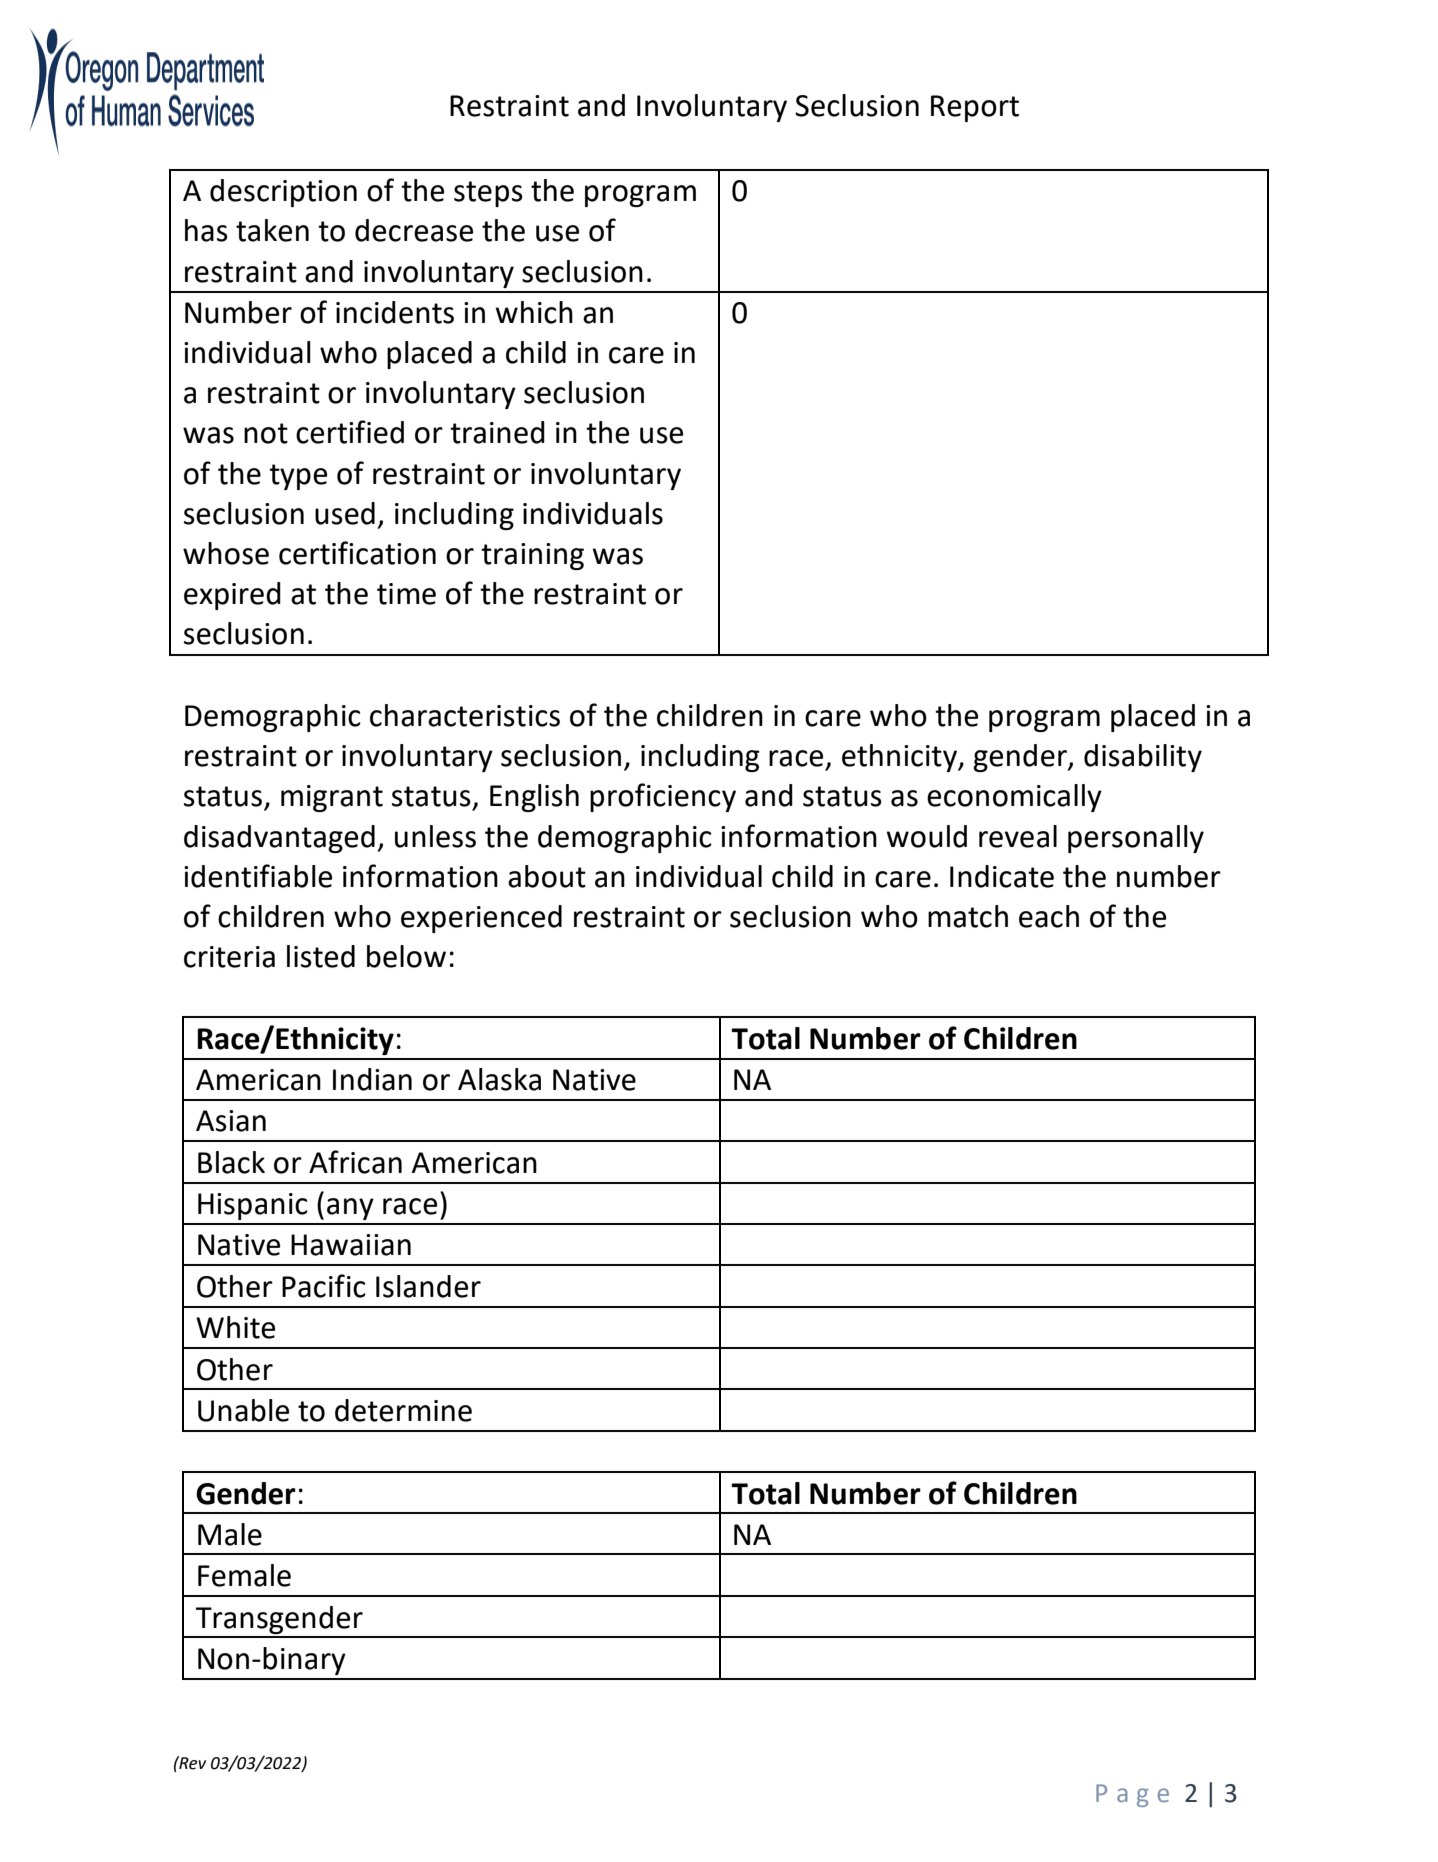 The width and height of the screenshot is (1438, 1862). I want to click on each, so click(1049, 916).
